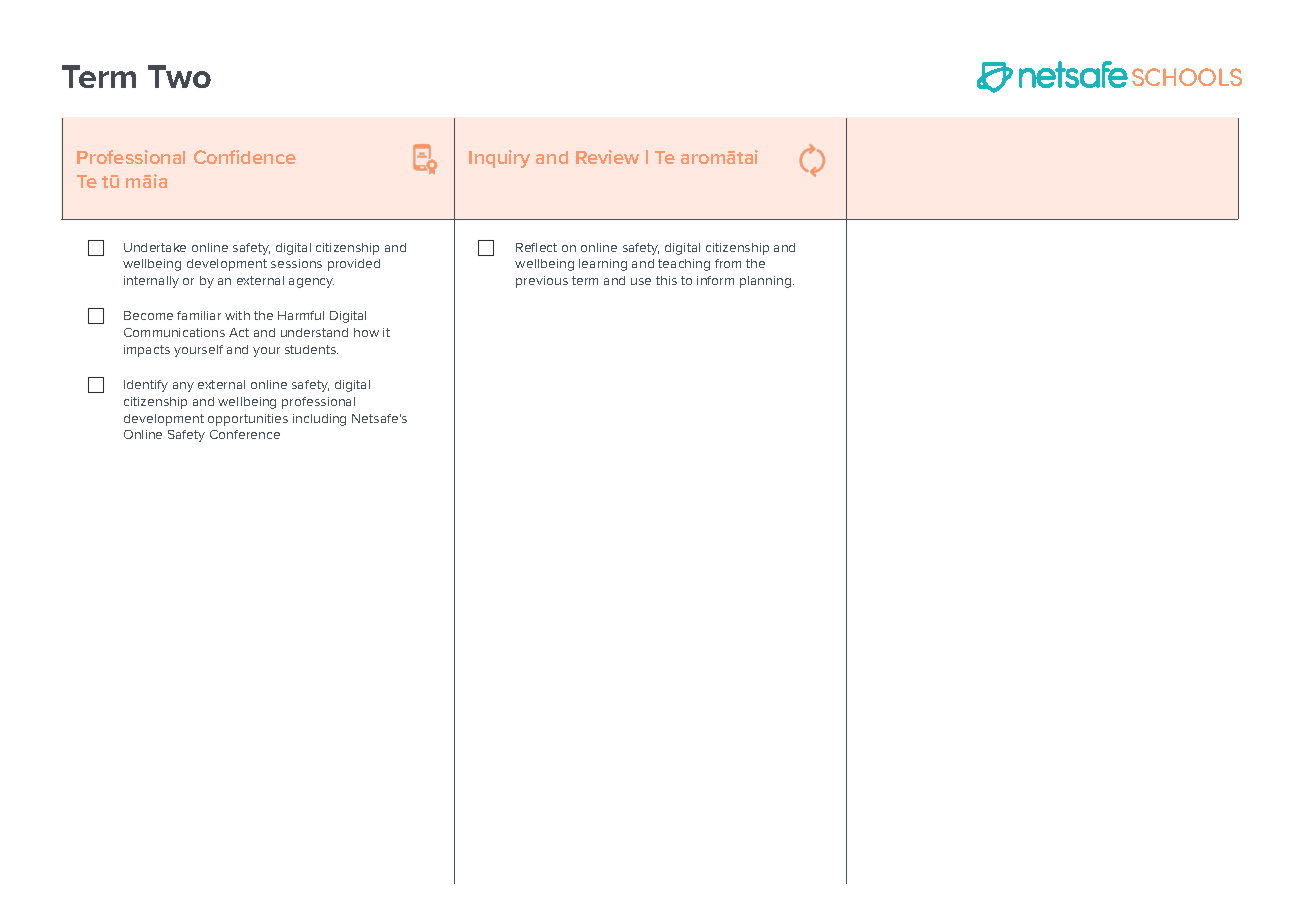 The height and width of the screenshot is (924, 1308). I want to click on SCHOOLS, so click(1187, 77).
